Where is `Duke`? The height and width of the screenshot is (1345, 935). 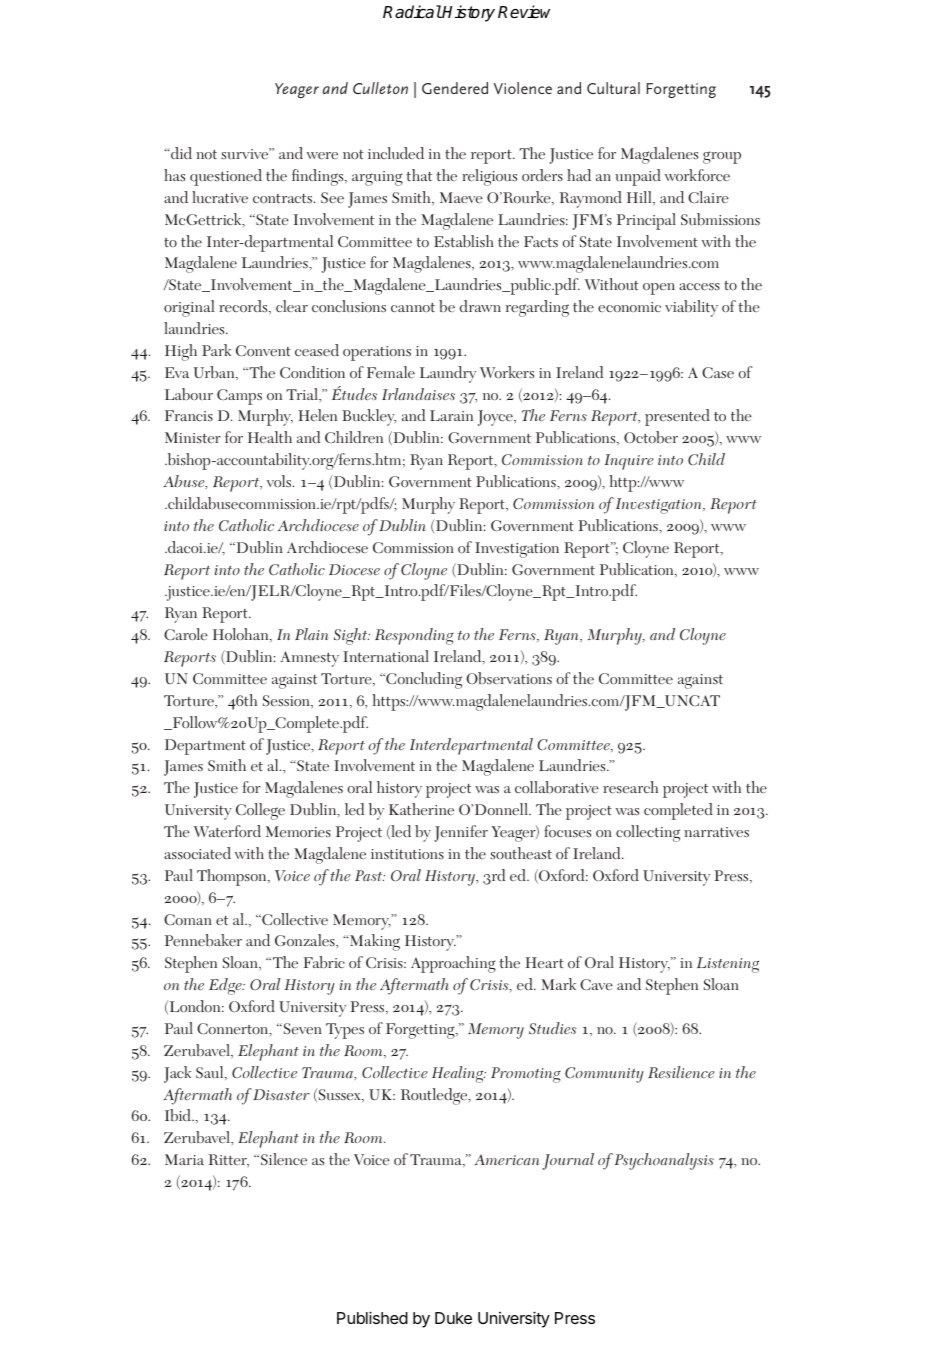
Duke is located at coordinates (453, 1318).
